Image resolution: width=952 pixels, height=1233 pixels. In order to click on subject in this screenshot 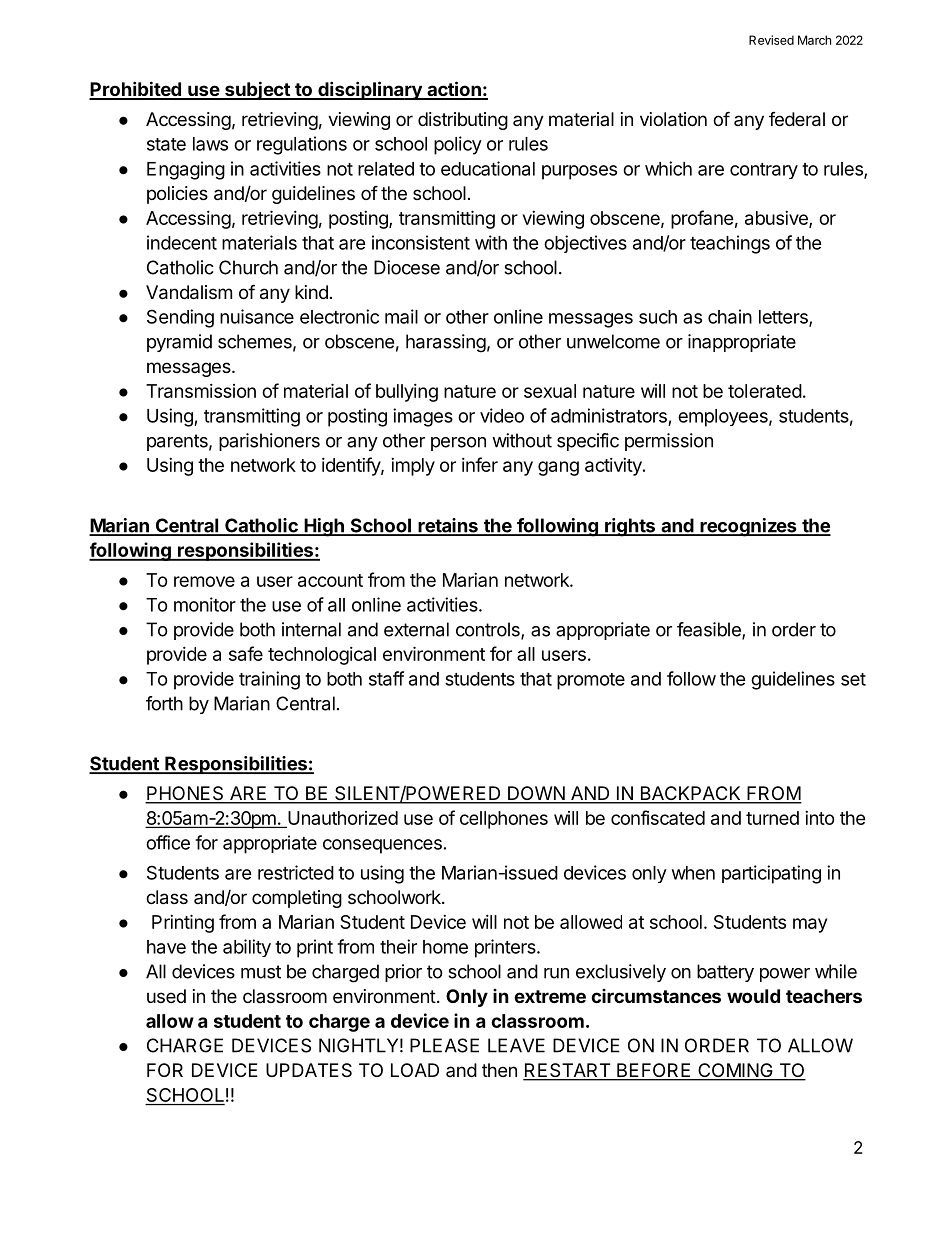, I will do `click(257, 90)`.
